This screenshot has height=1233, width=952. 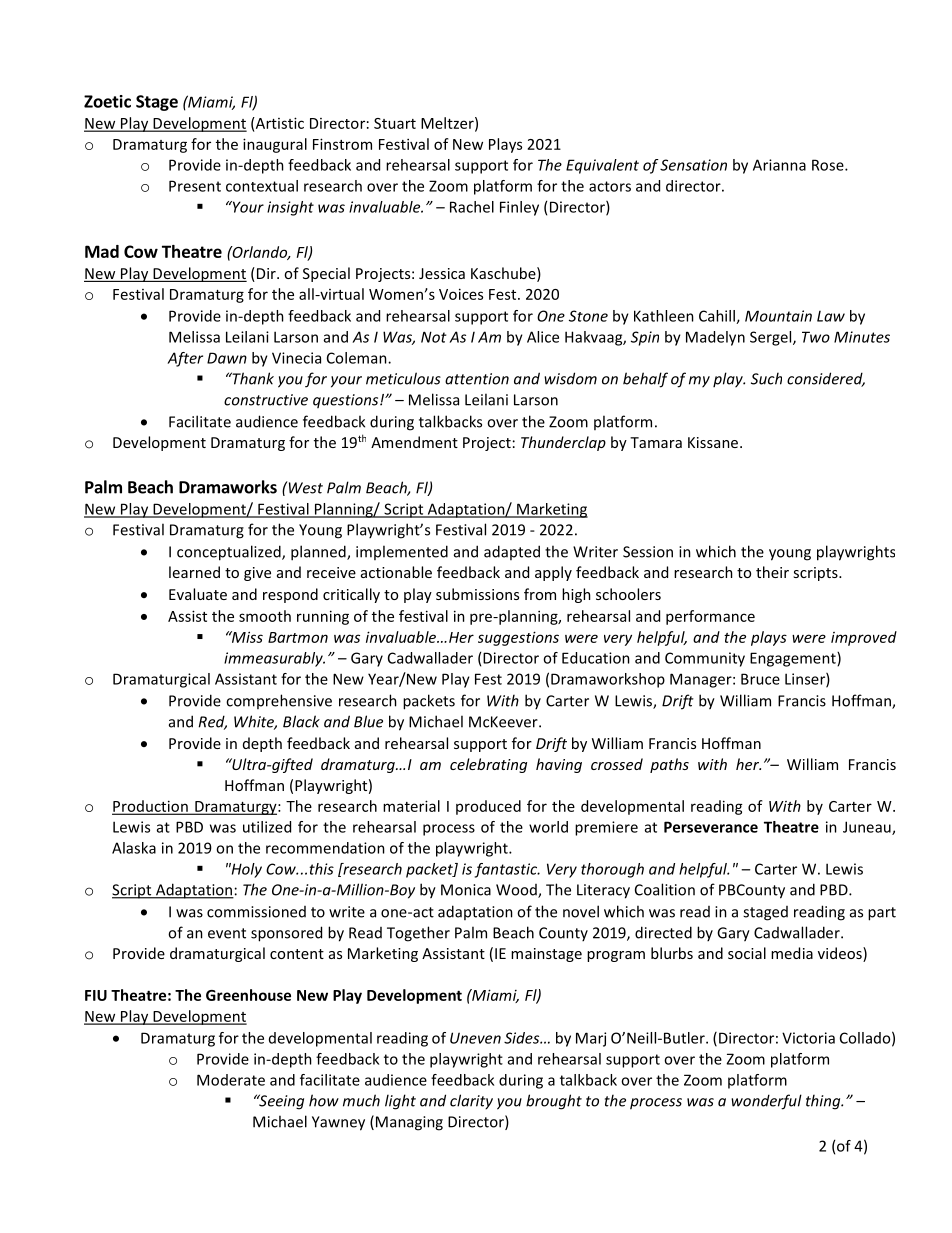 What do you see at coordinates (471, 1102) in the screenshot?
I see `clarity` at bounding box center [471, 1102].
